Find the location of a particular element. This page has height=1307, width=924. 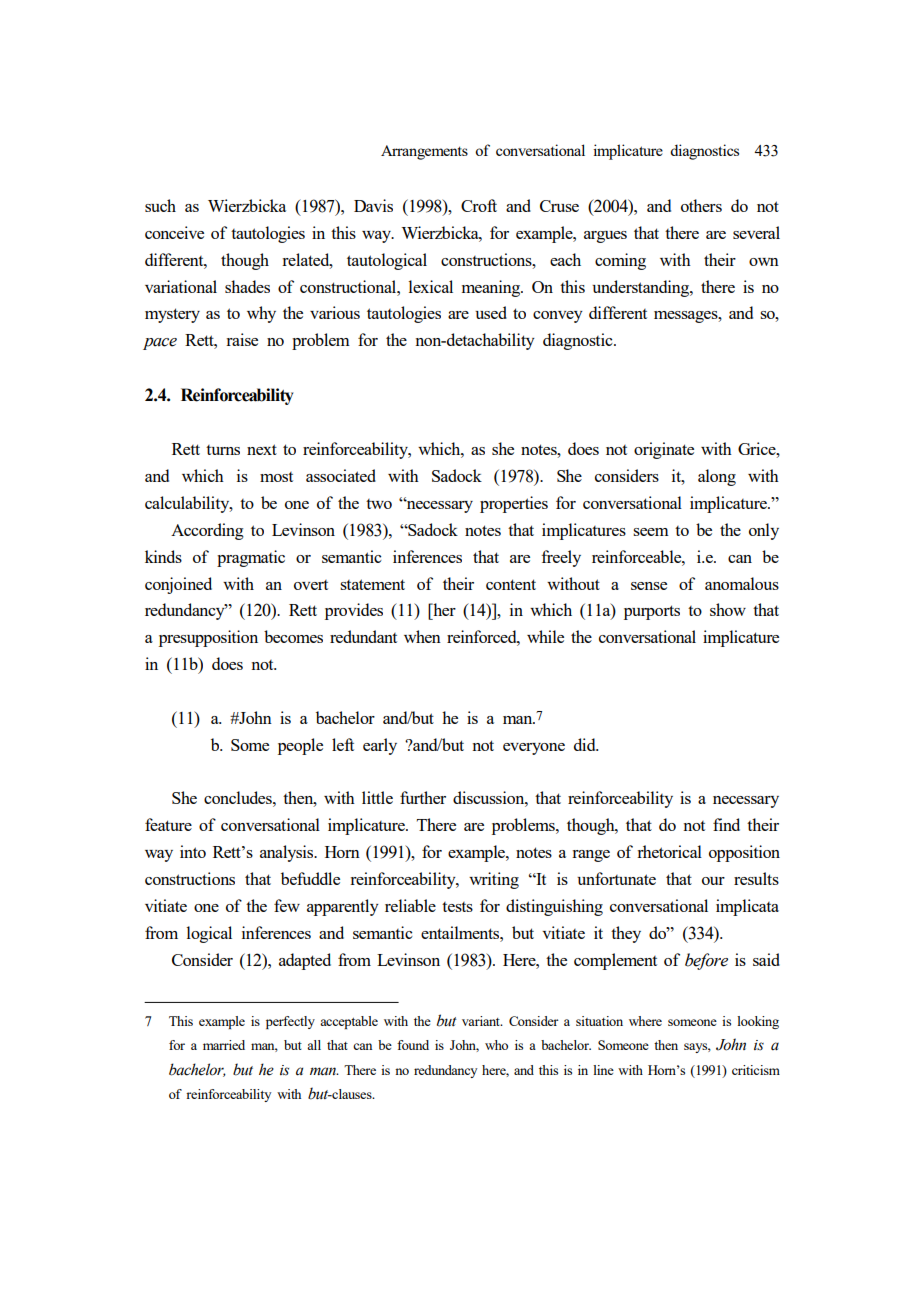

conceive is located at coordinates (174, 232).
